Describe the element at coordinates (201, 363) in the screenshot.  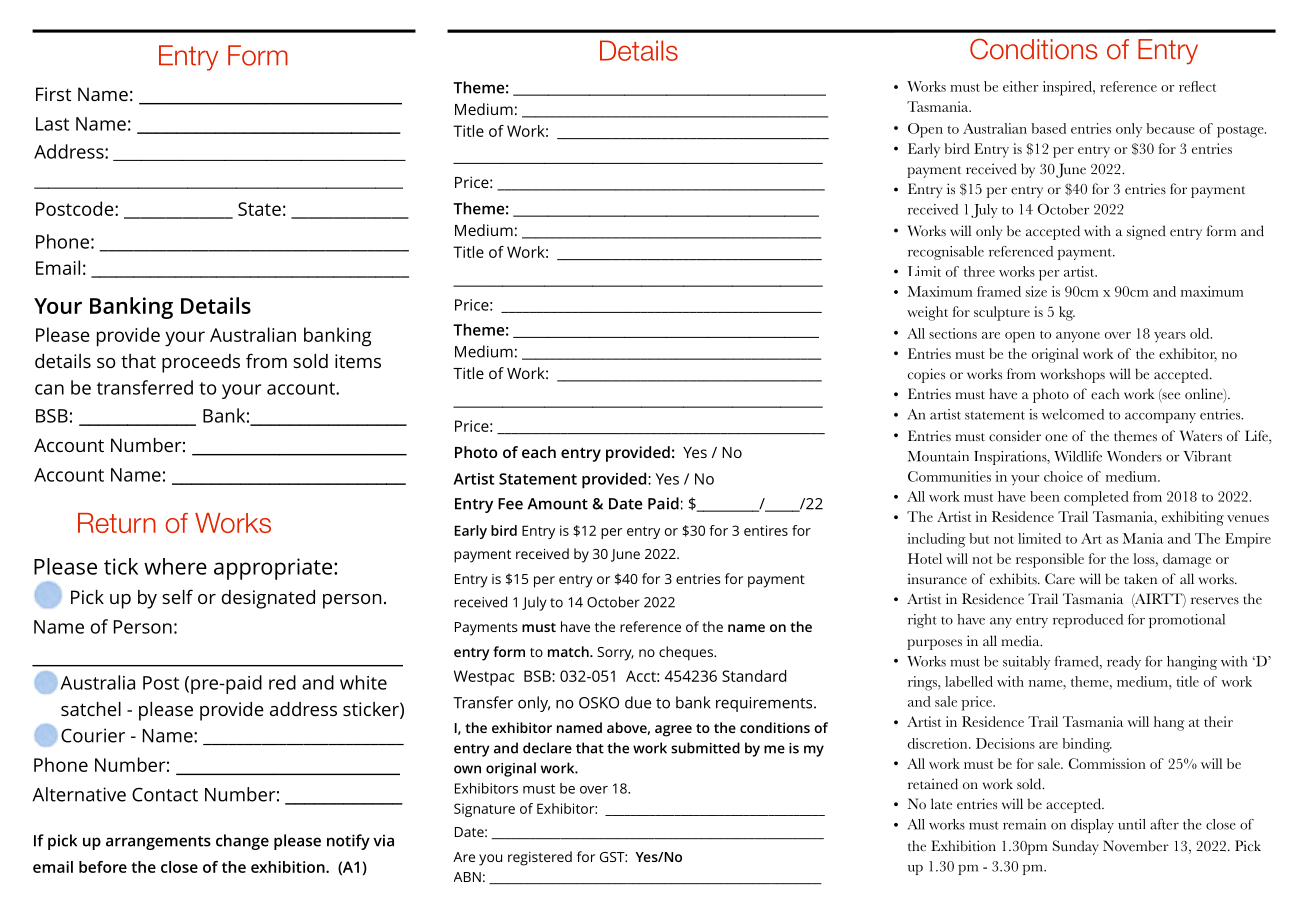
I see `proceeds` at that location.
